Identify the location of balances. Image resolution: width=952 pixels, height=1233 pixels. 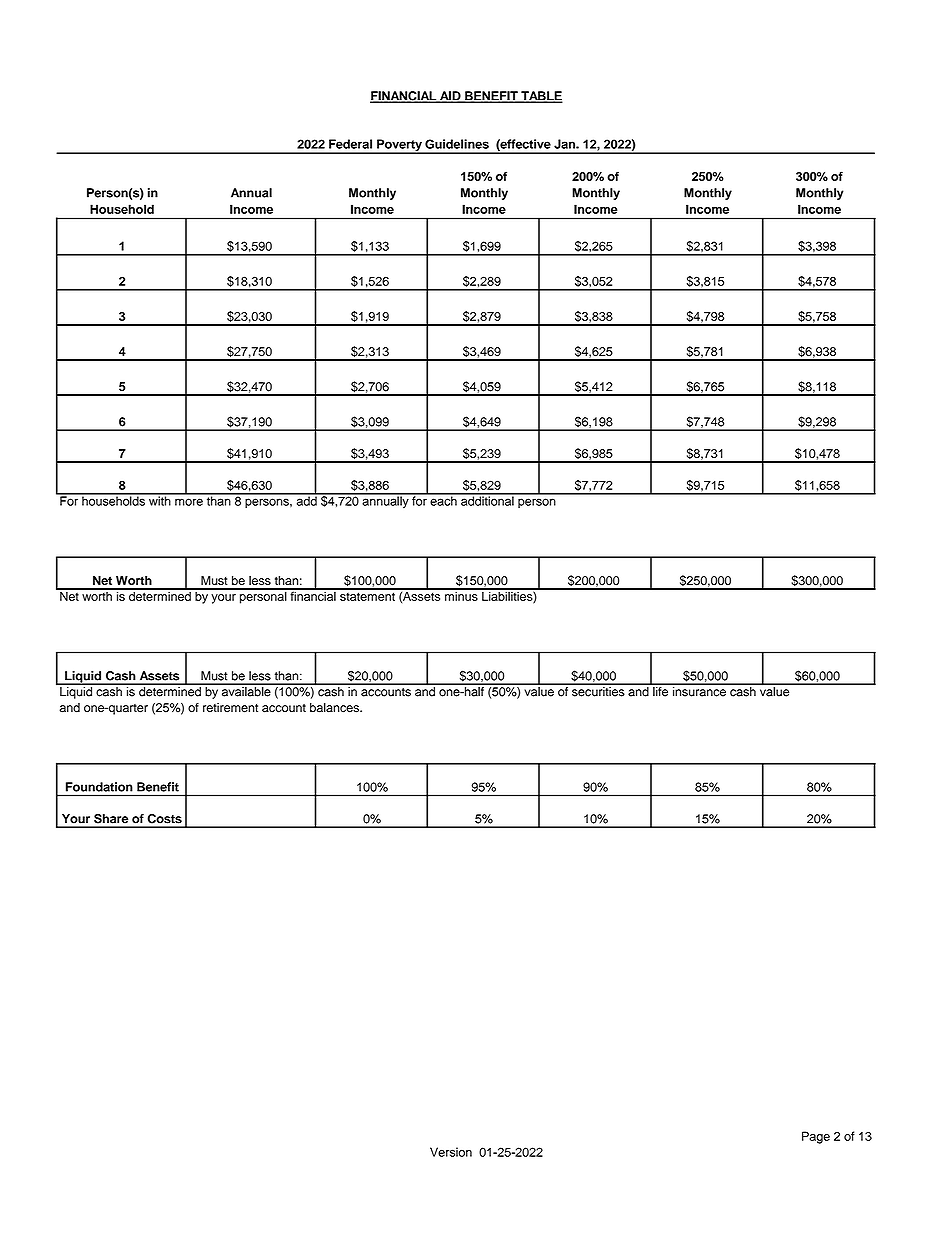
(335, 708).
